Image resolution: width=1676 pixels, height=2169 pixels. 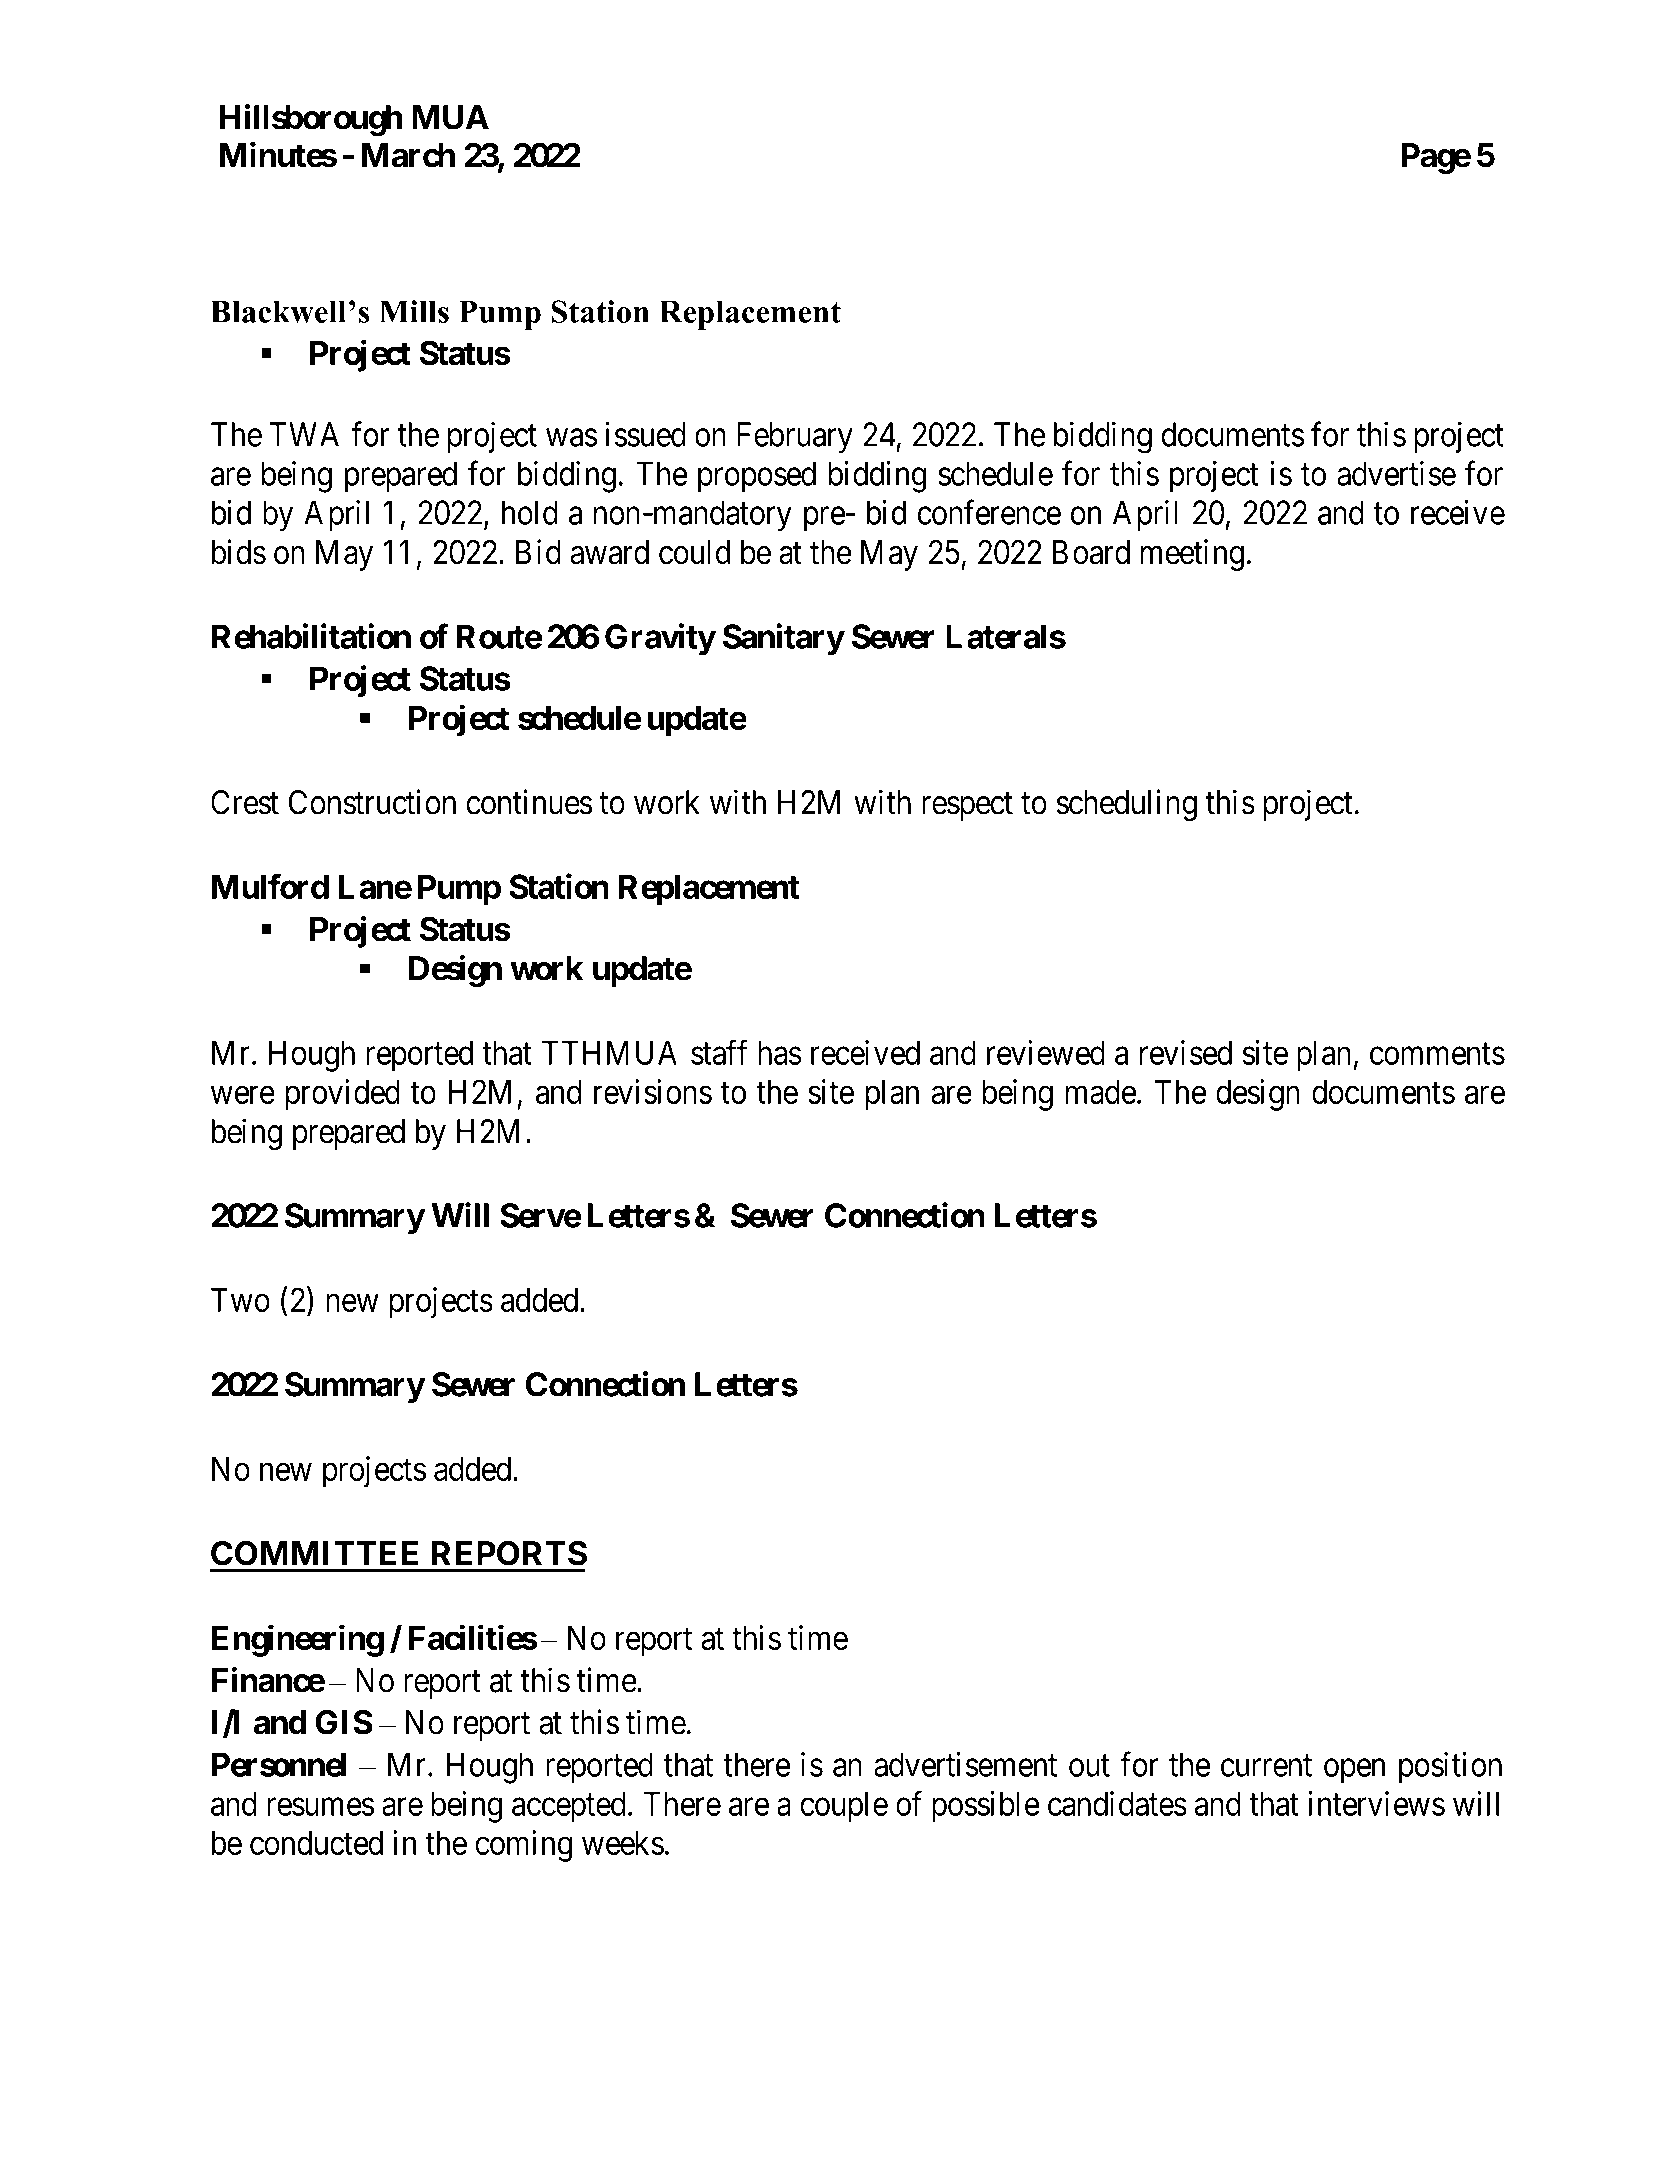 What do you see at coordinates (408, 155) in the image?
I see `March` at bounding box center [408, 155].
